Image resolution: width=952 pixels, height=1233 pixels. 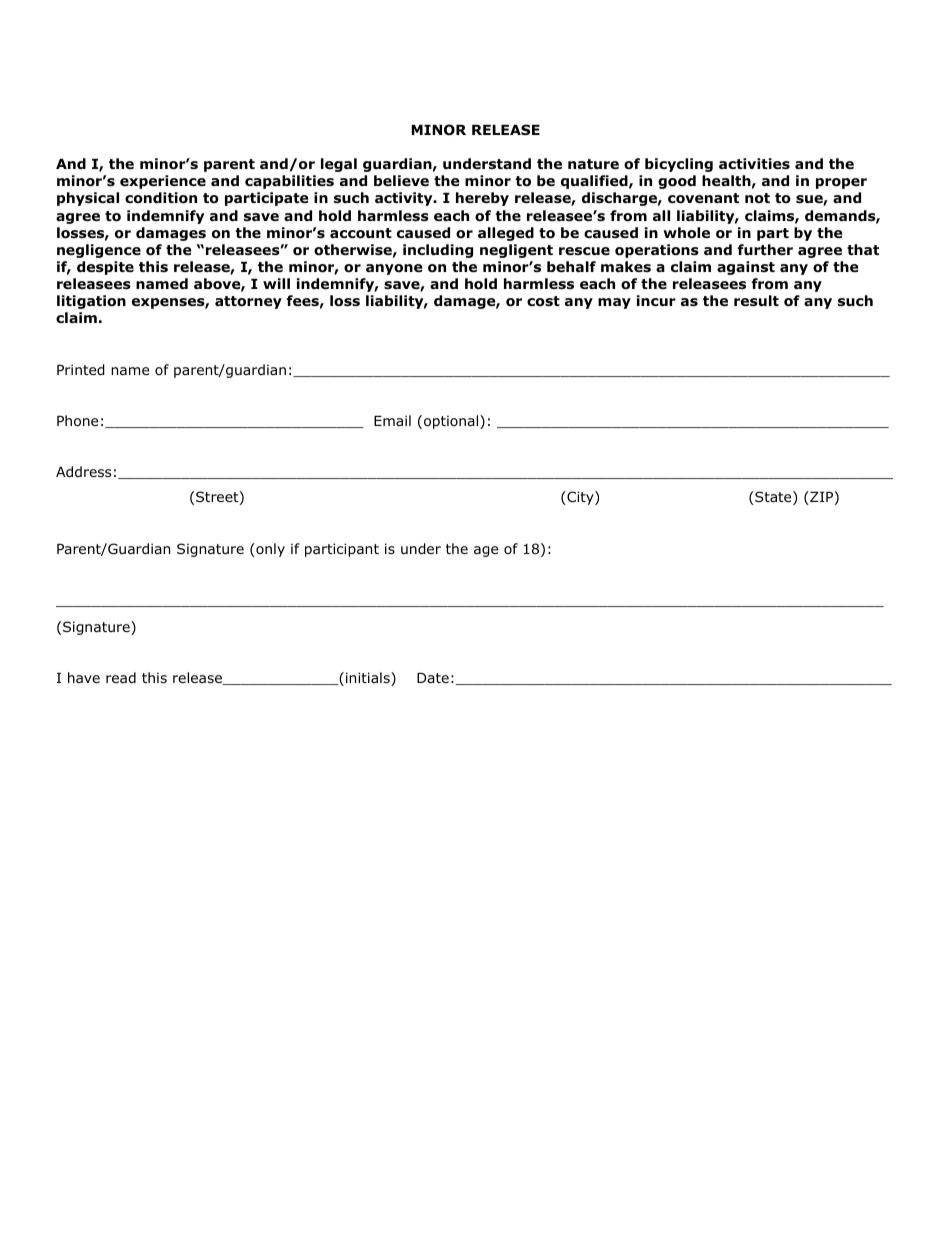 What do you see at coordinates (543, 301) in the screenshot?
I see `cost` at bounding box center [543, 301].
